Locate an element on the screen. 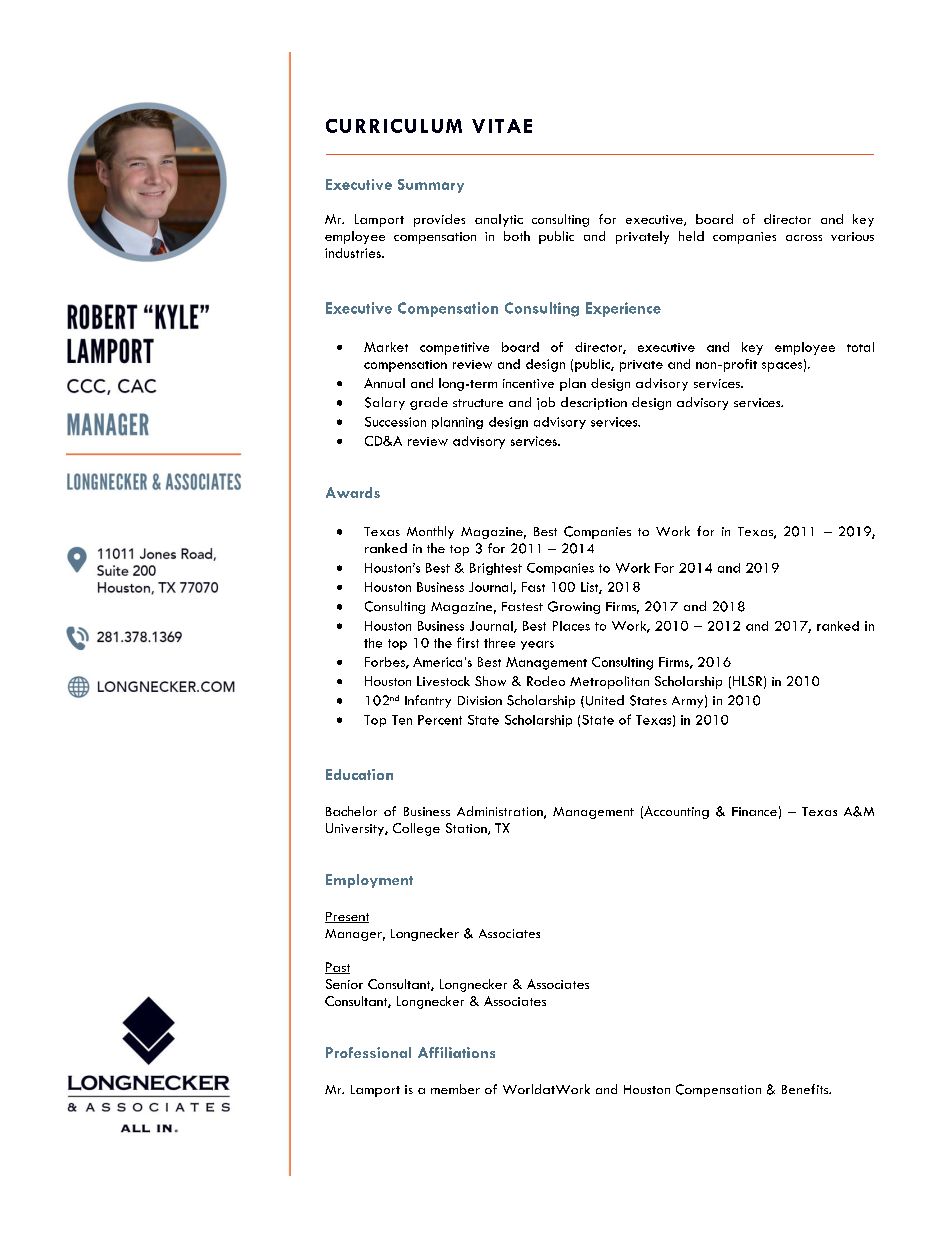 The image size is (952, 1233). Station is located at coordinates (467, 829).
